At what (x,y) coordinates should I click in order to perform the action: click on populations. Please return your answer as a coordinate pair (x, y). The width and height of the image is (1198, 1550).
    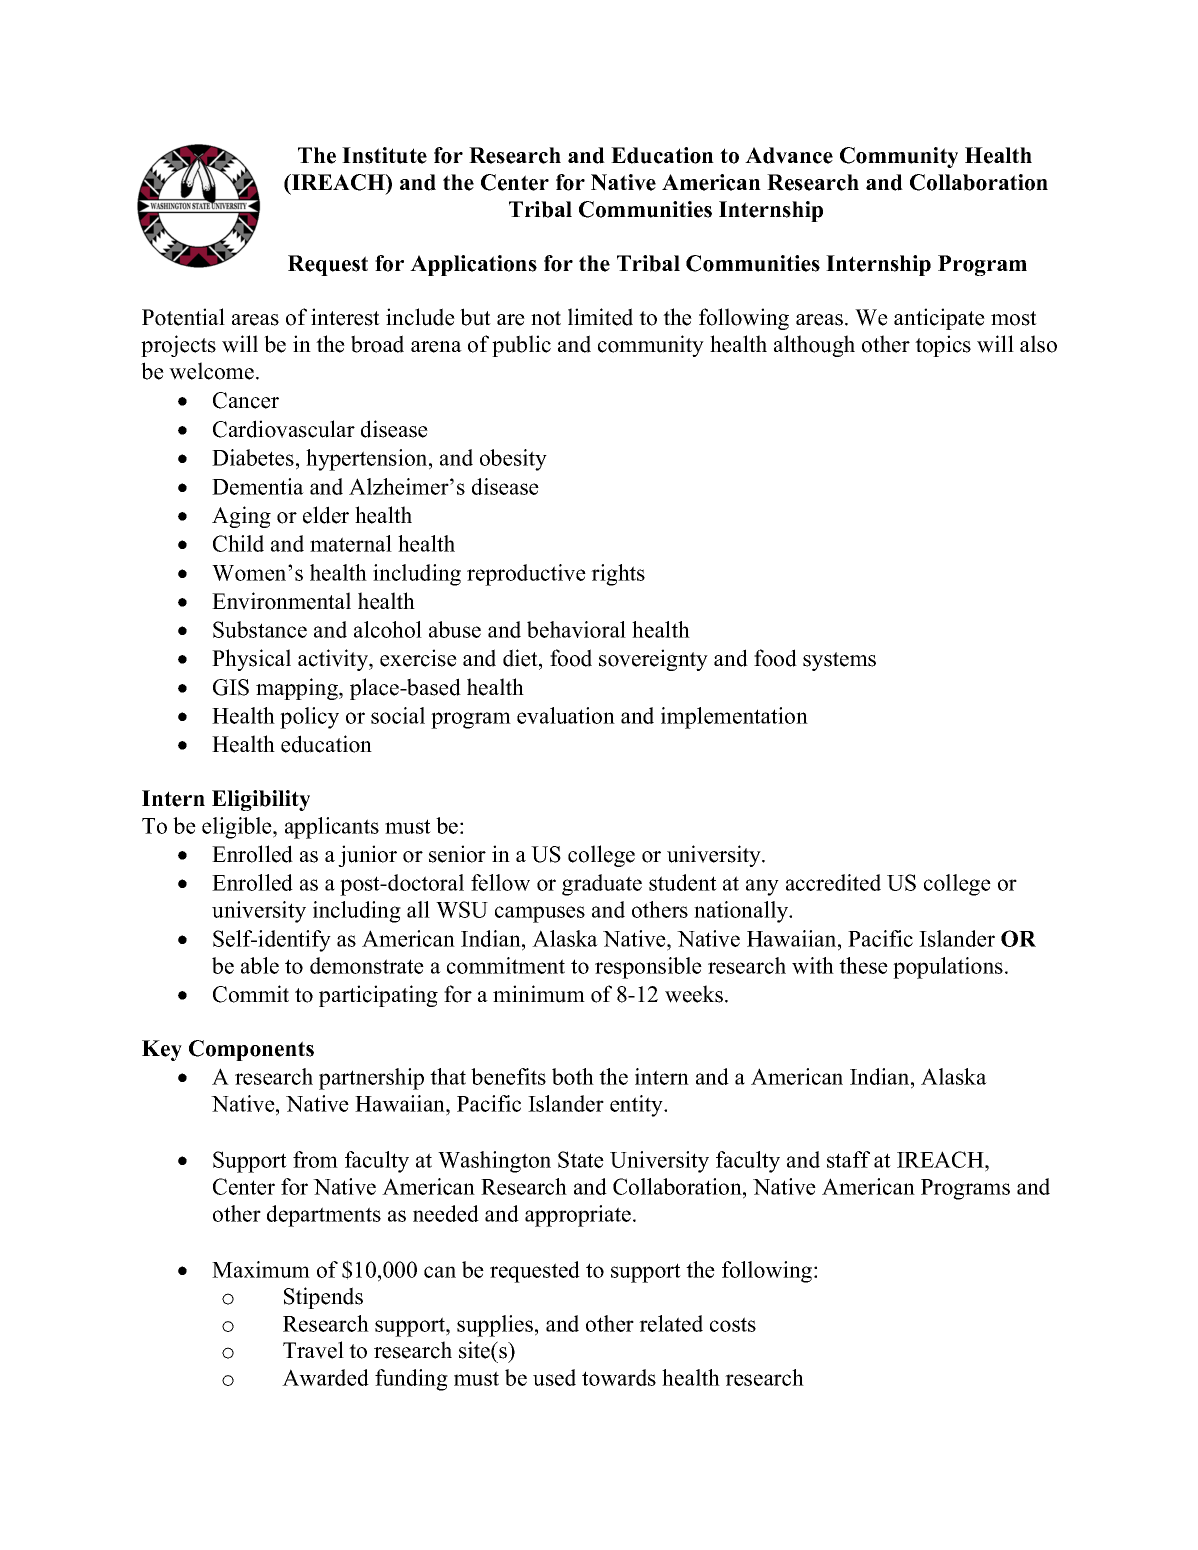
    Looking at the image, I should click on (948, 968).
